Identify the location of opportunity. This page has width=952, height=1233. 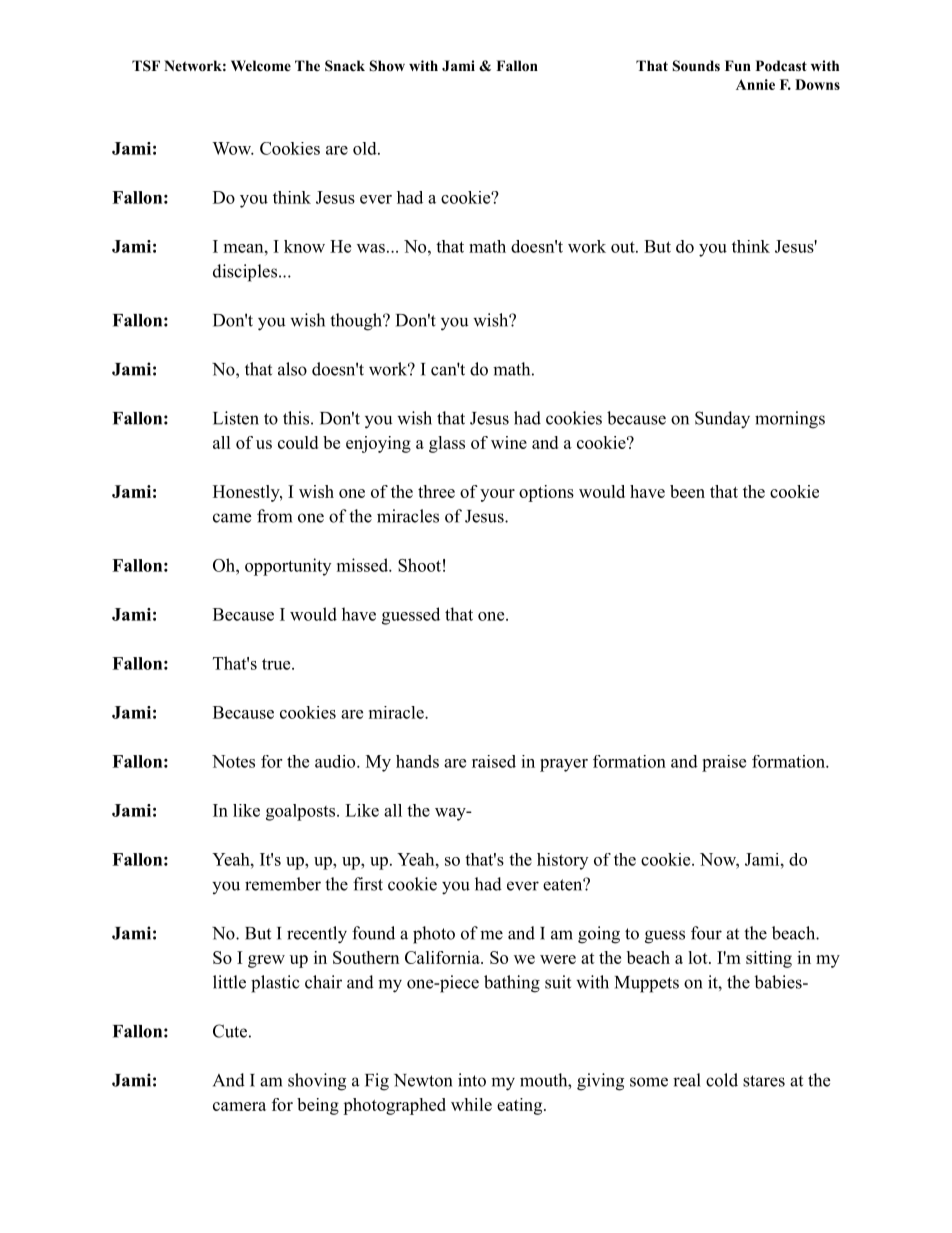
(288, 567).
